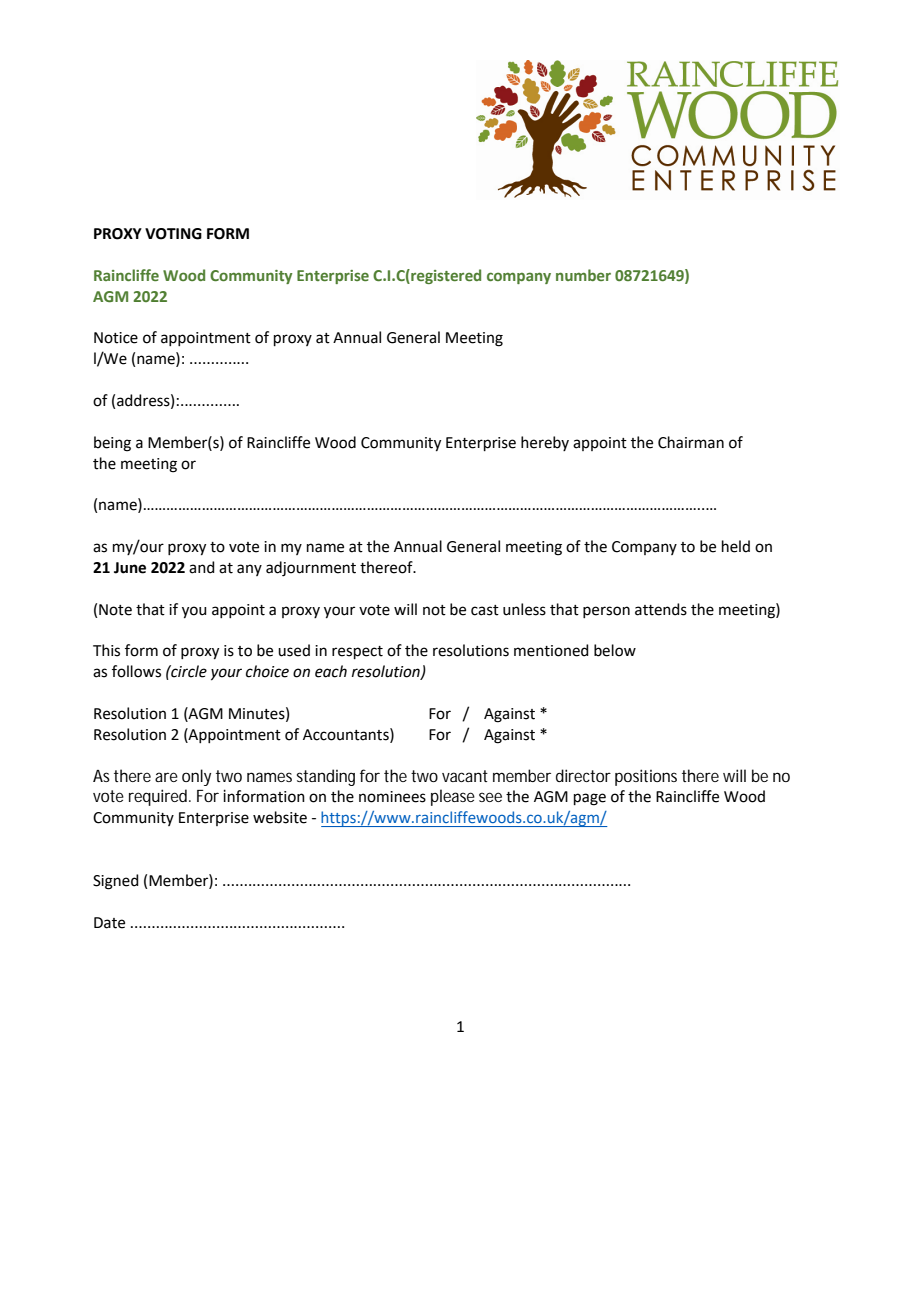  I want to click on held, so click(736, 546).
